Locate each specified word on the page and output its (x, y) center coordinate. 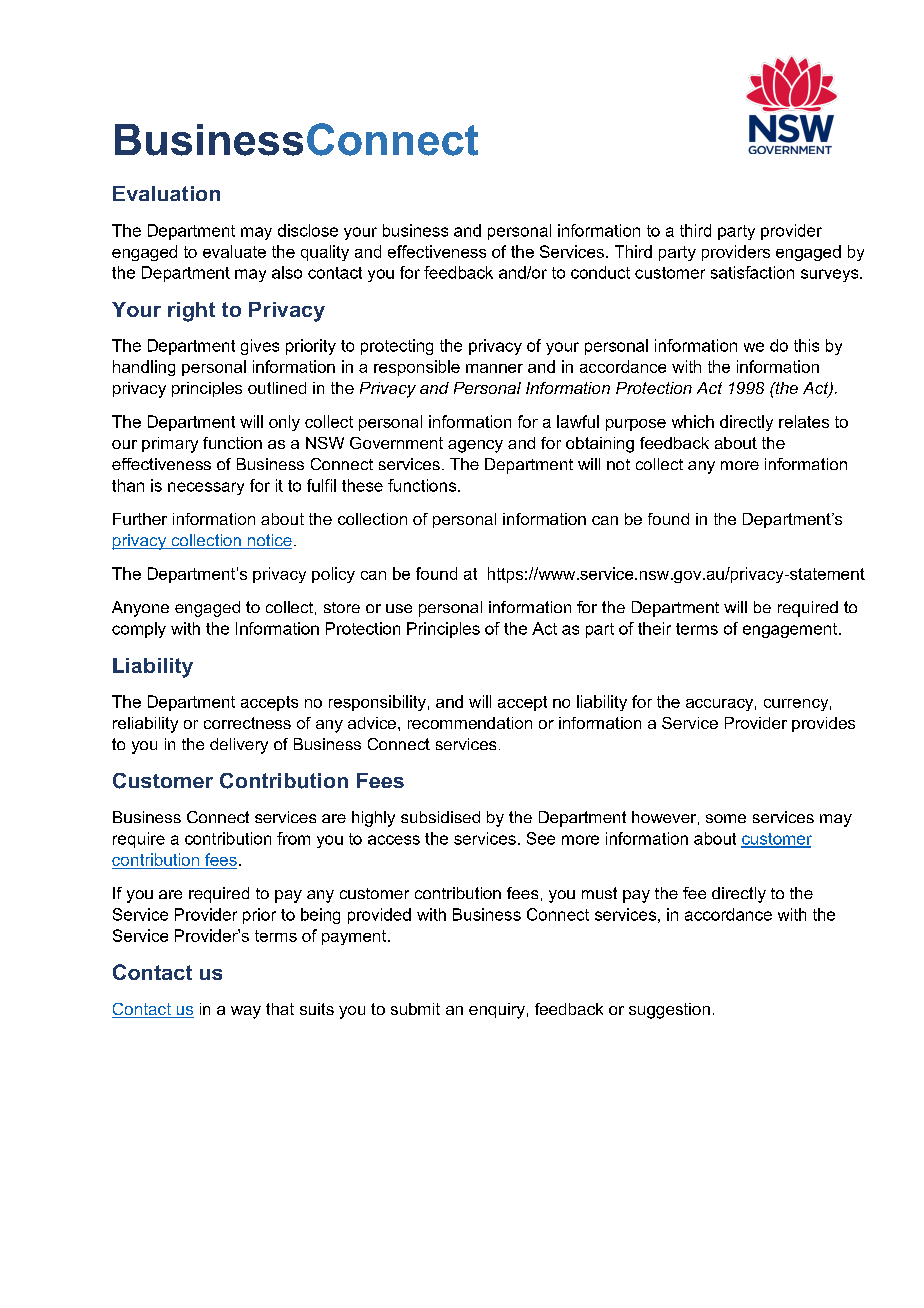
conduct (600, 272)
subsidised (440, 817)
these (362, 485)
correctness (247, 723)
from (293, 838)
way (246, 1012)
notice (268, 541)
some (726, 818)
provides (823, 724)
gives (260, 347)
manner (494, 368)
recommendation (470, 723)
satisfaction (752, 272)
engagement (790, 630)
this (806, 345)
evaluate (234, 251)
